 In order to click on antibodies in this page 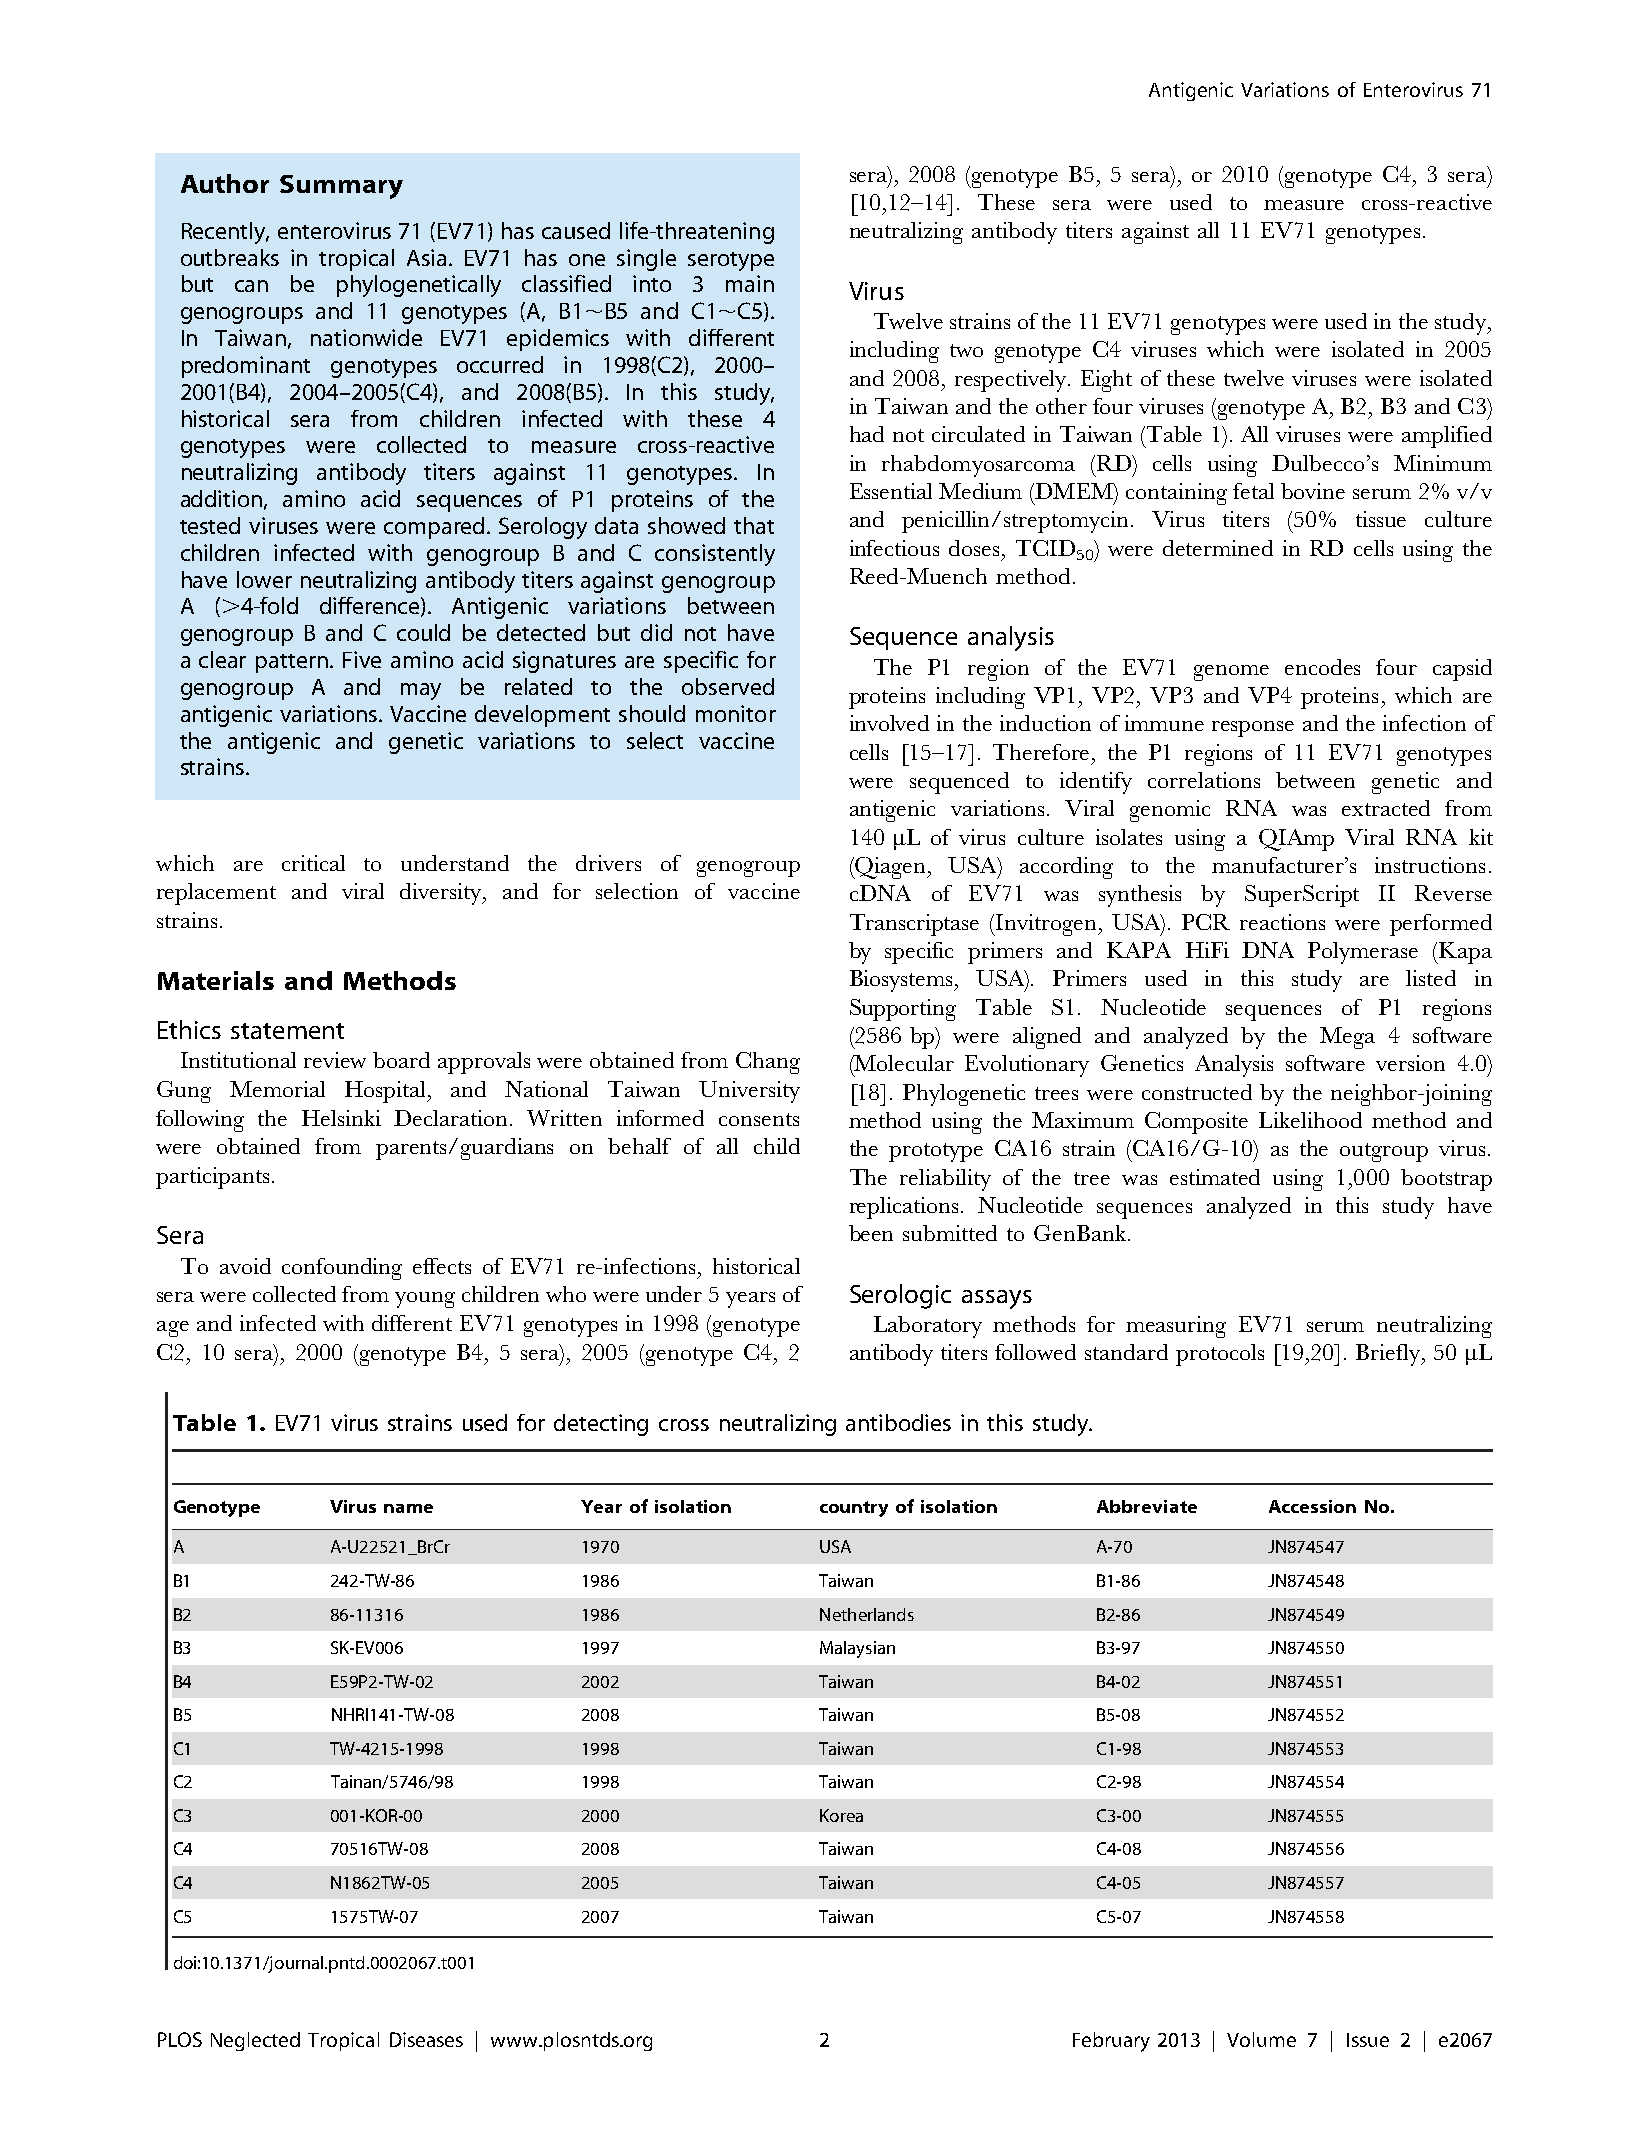, I will do `click(898, 1422)`.
